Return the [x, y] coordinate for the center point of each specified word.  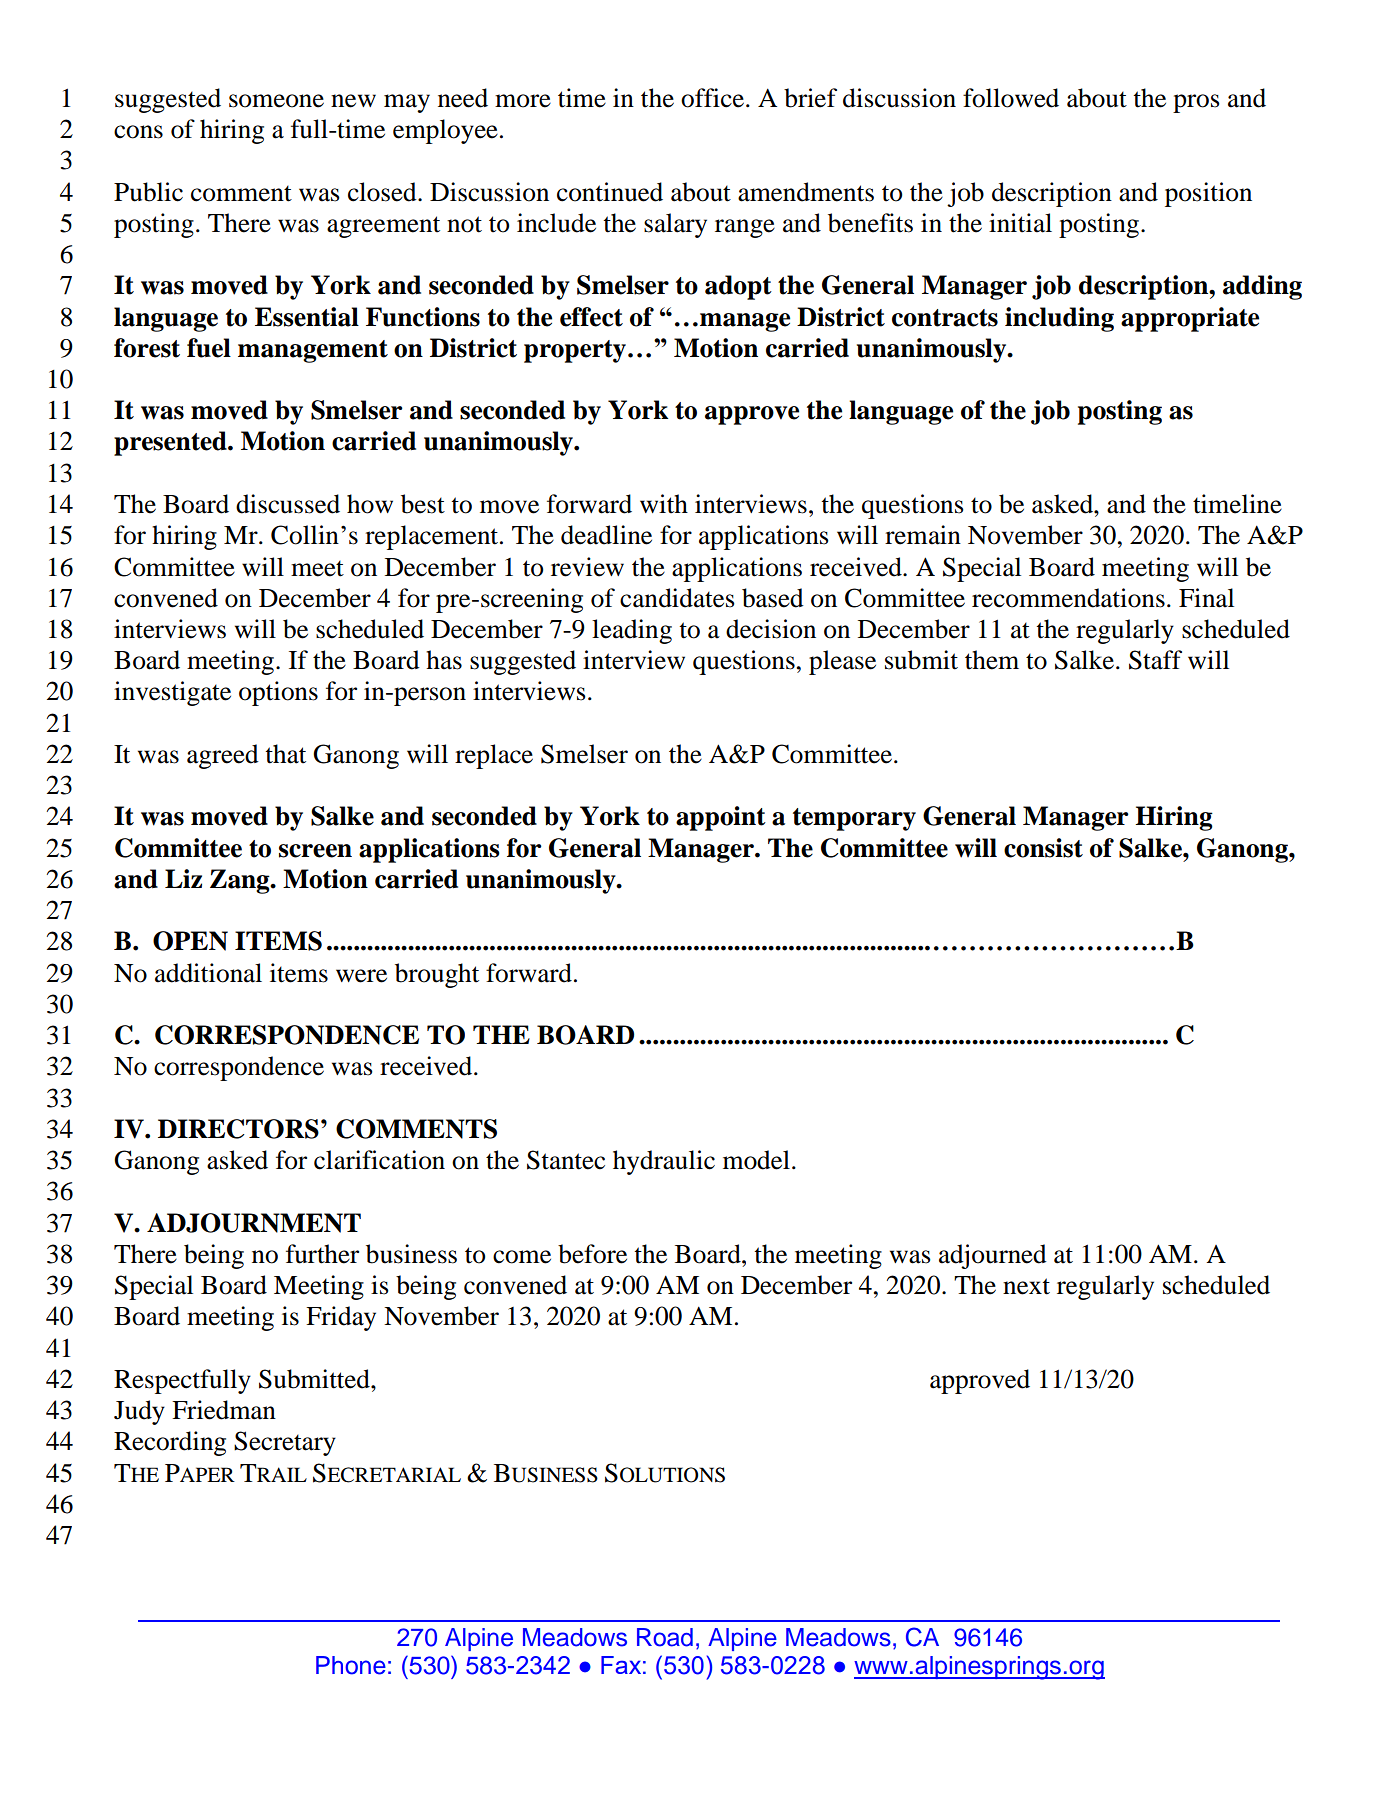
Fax [621, 1665]
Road [665, 1637]
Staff [1155, 660]
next [1026, 1286]
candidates [677, 598]
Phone [351, 1665]
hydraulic [664, 1162]
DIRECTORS [238, 1129]
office [714, 98]
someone [276, 101]
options [278, 693]
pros [1196, 103]
